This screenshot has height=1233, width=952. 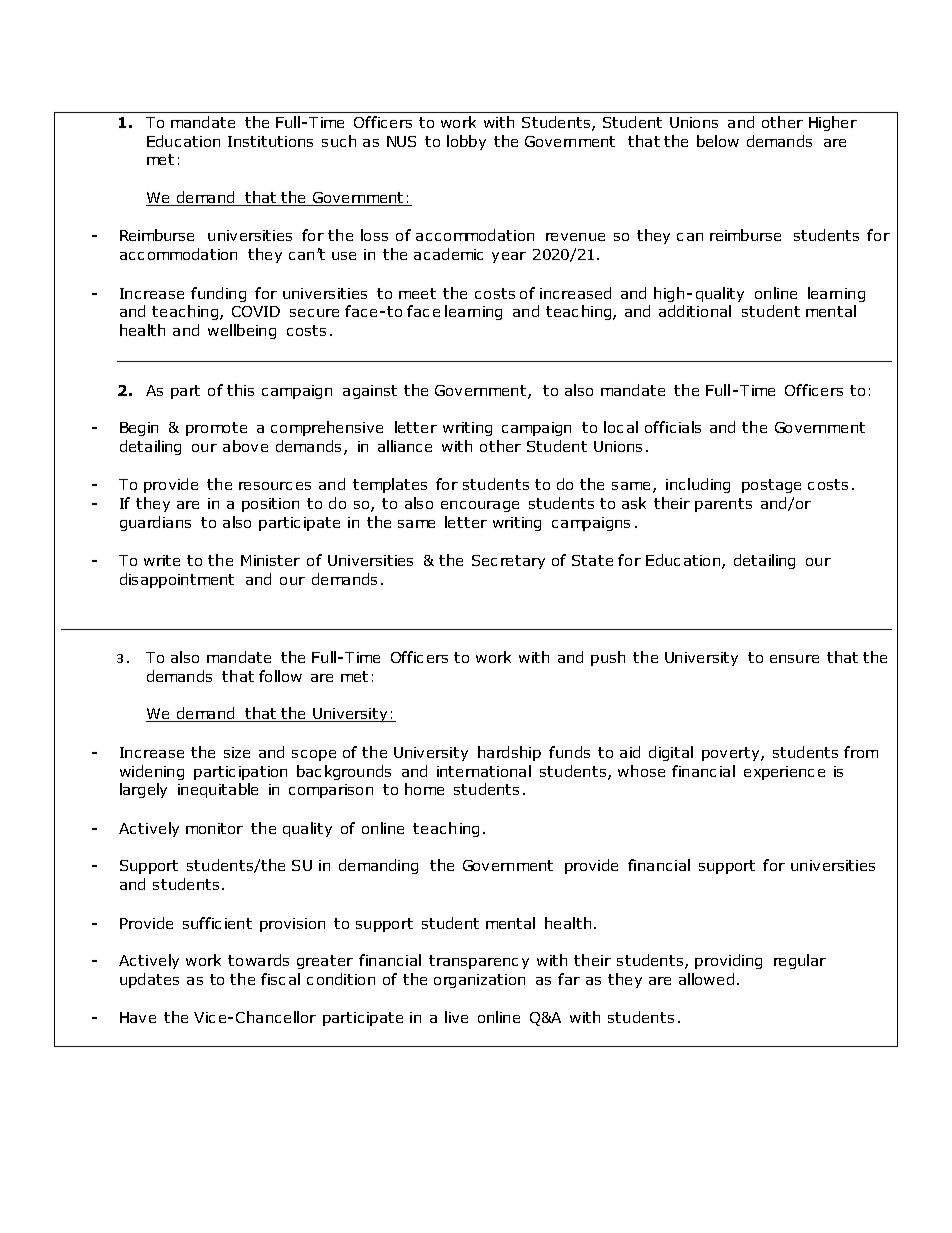 What do you see at coordinates (718, 141) in the screenshot?
I see `below` at bounding box center [718, 141].
